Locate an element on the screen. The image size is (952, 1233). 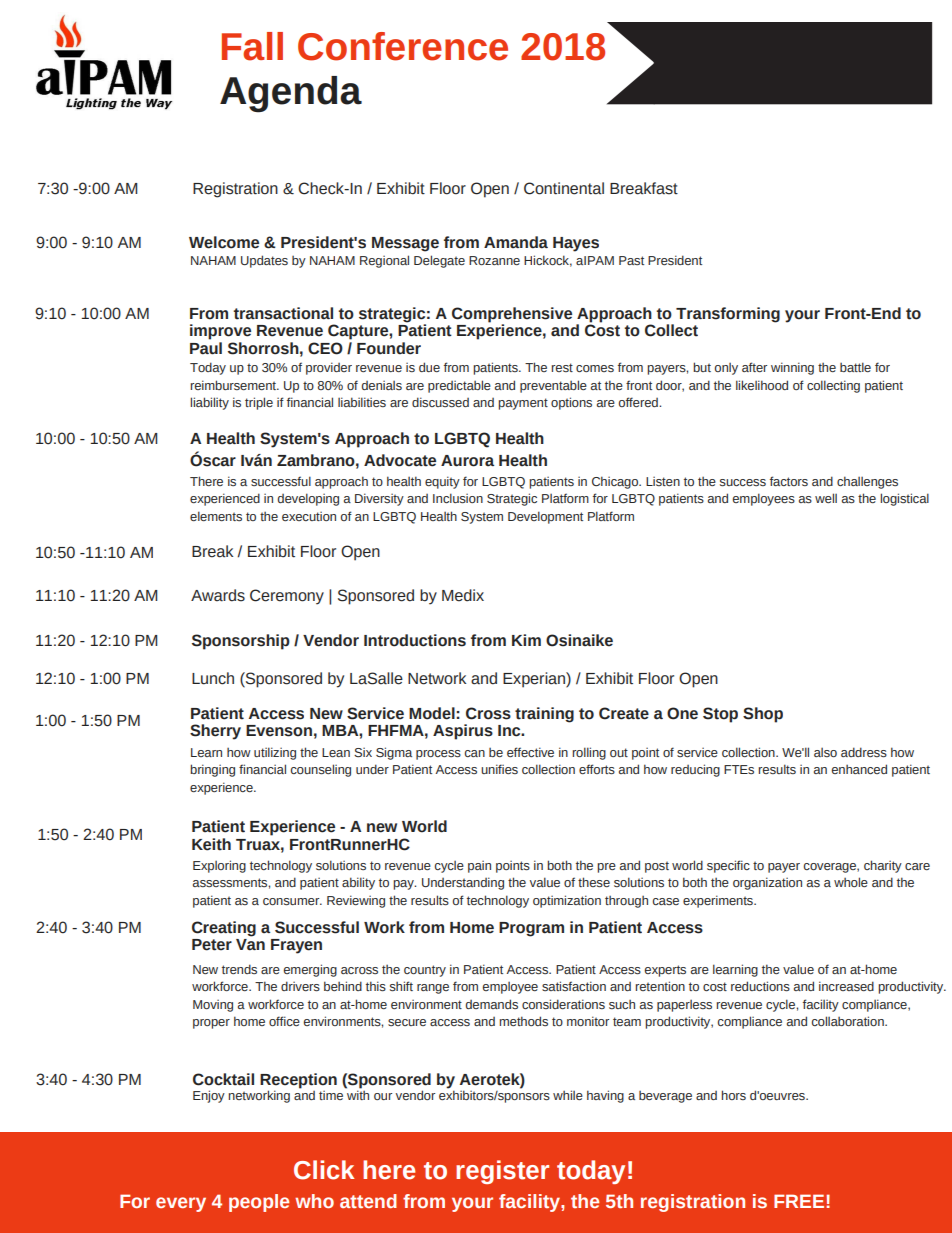
Continental is located at coordinates (564, 188).
